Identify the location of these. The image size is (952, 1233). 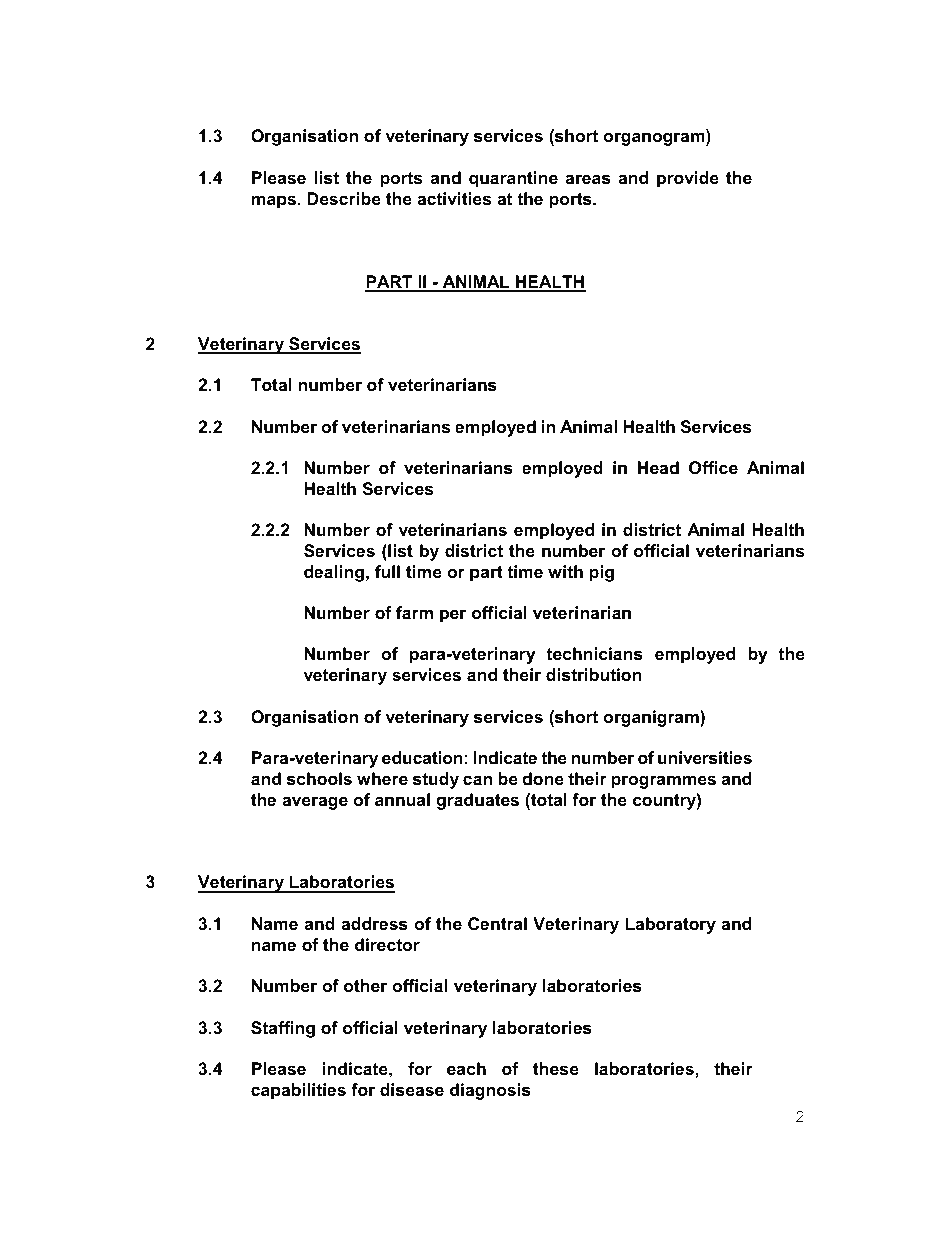
(556, 1069).
